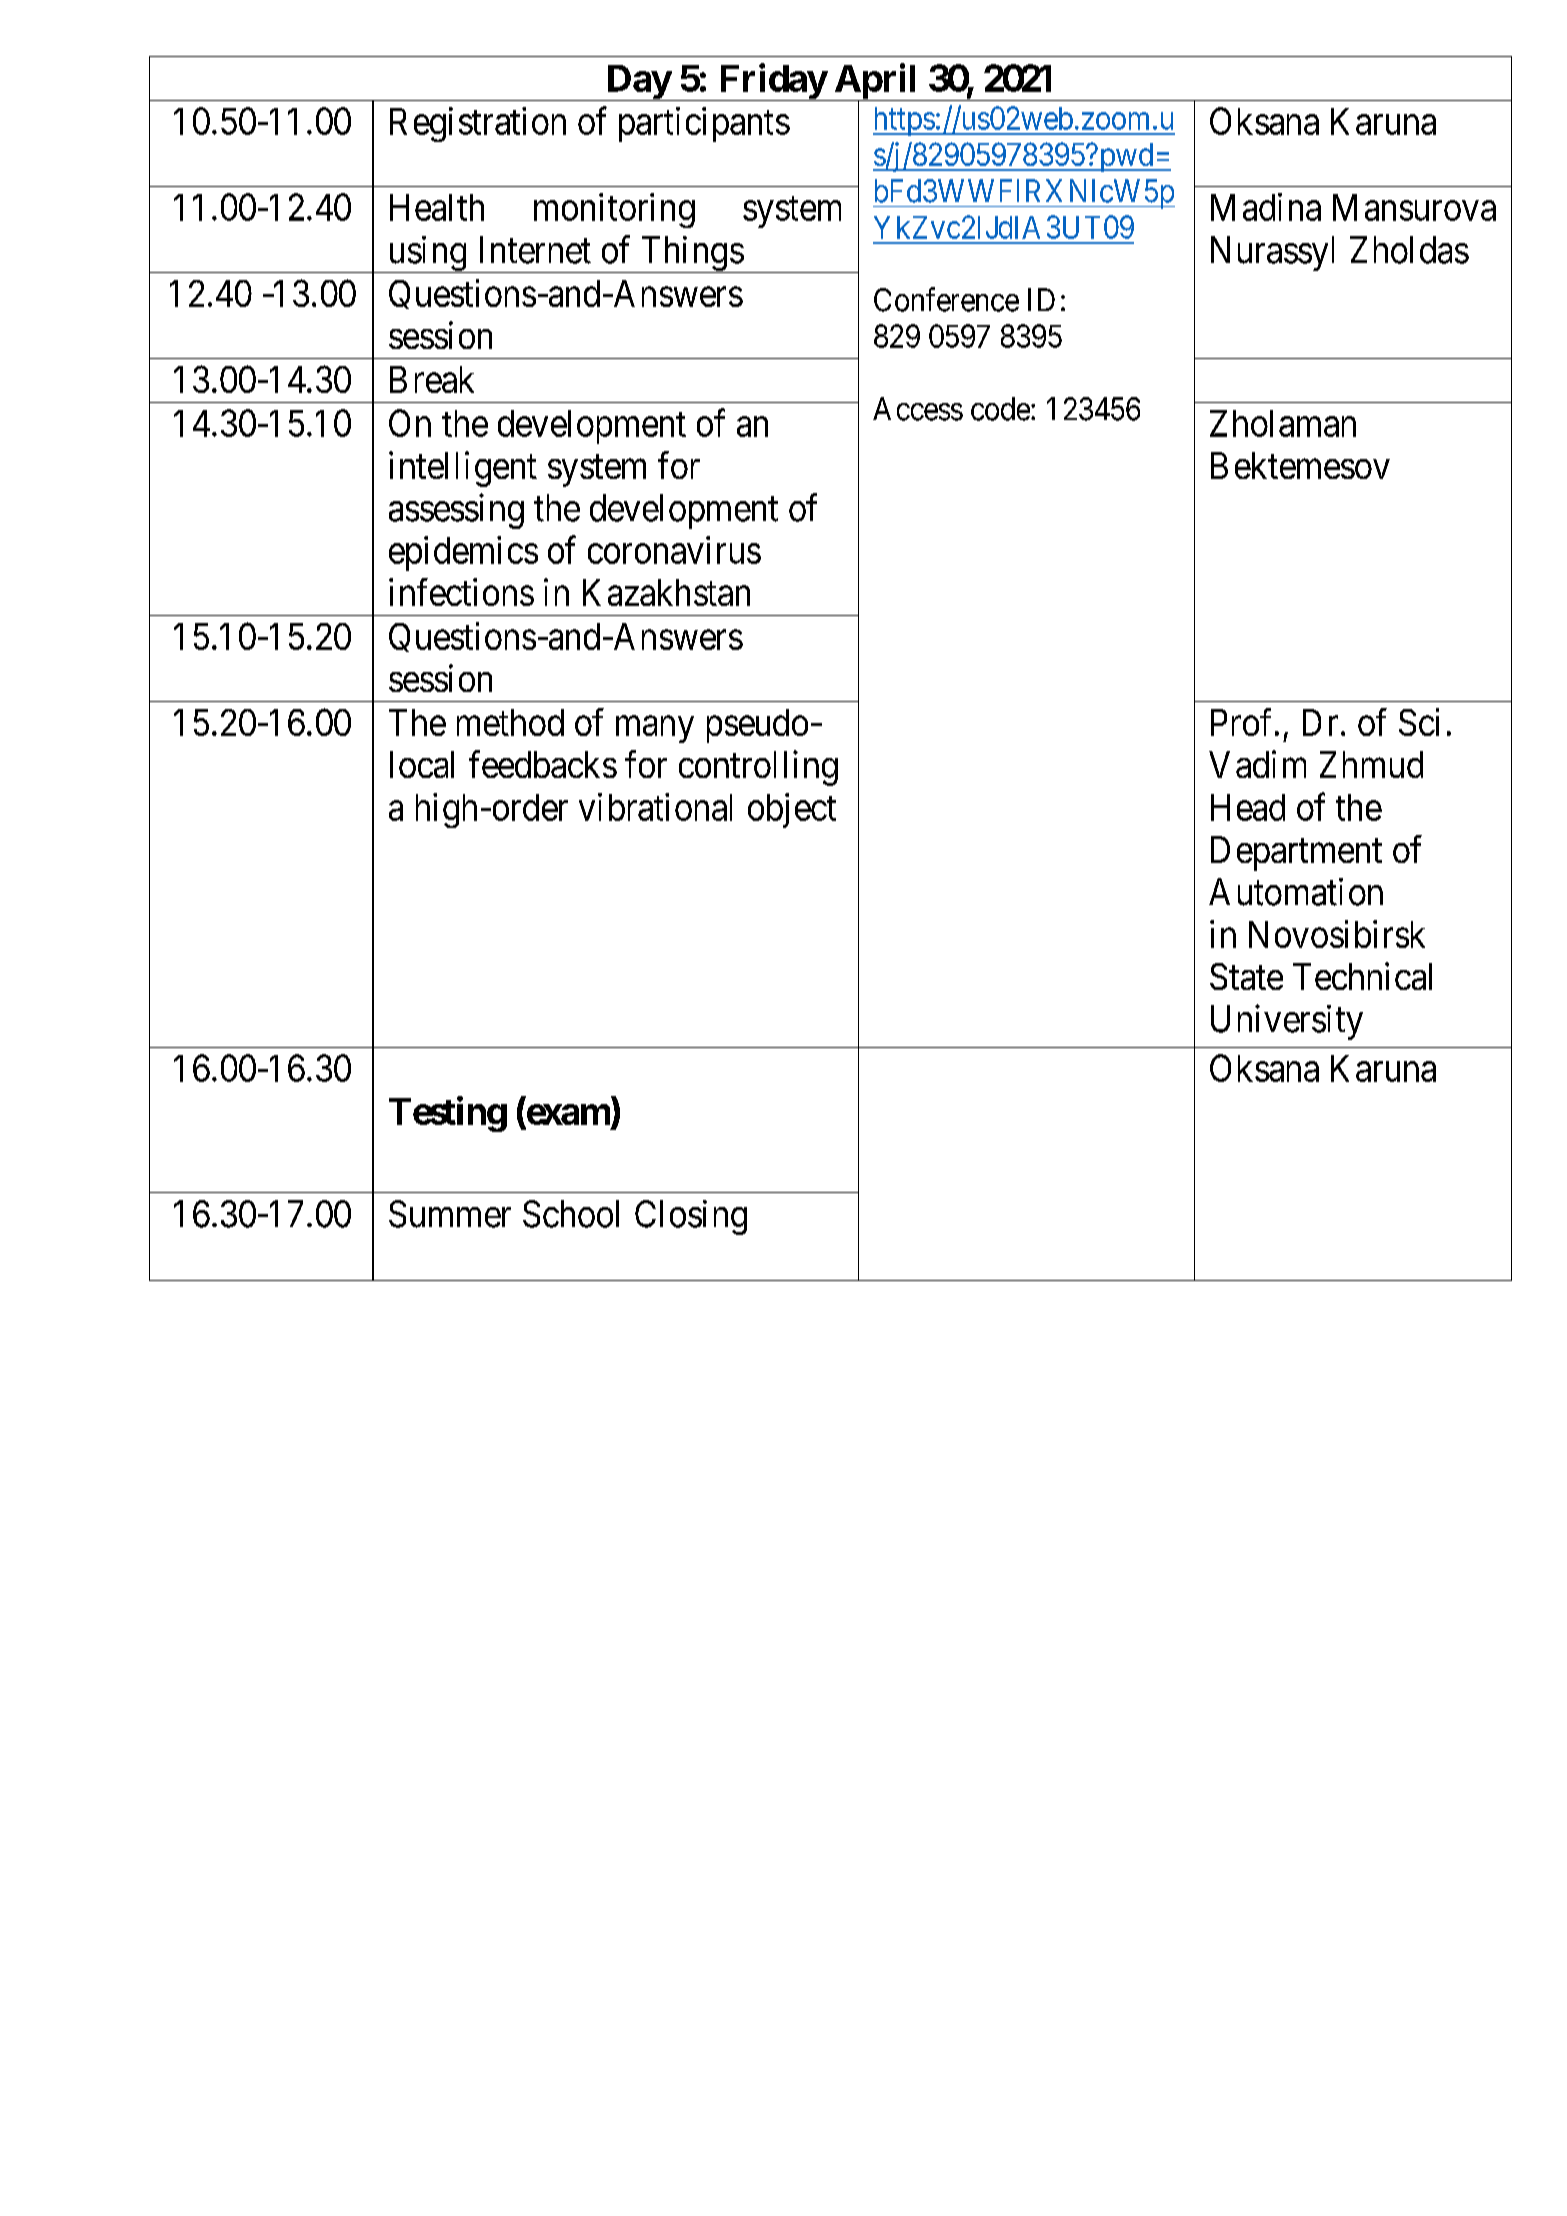  Describe the element at coordinates (1419, 722) in the screenshot. I see `Sci` at that location.
